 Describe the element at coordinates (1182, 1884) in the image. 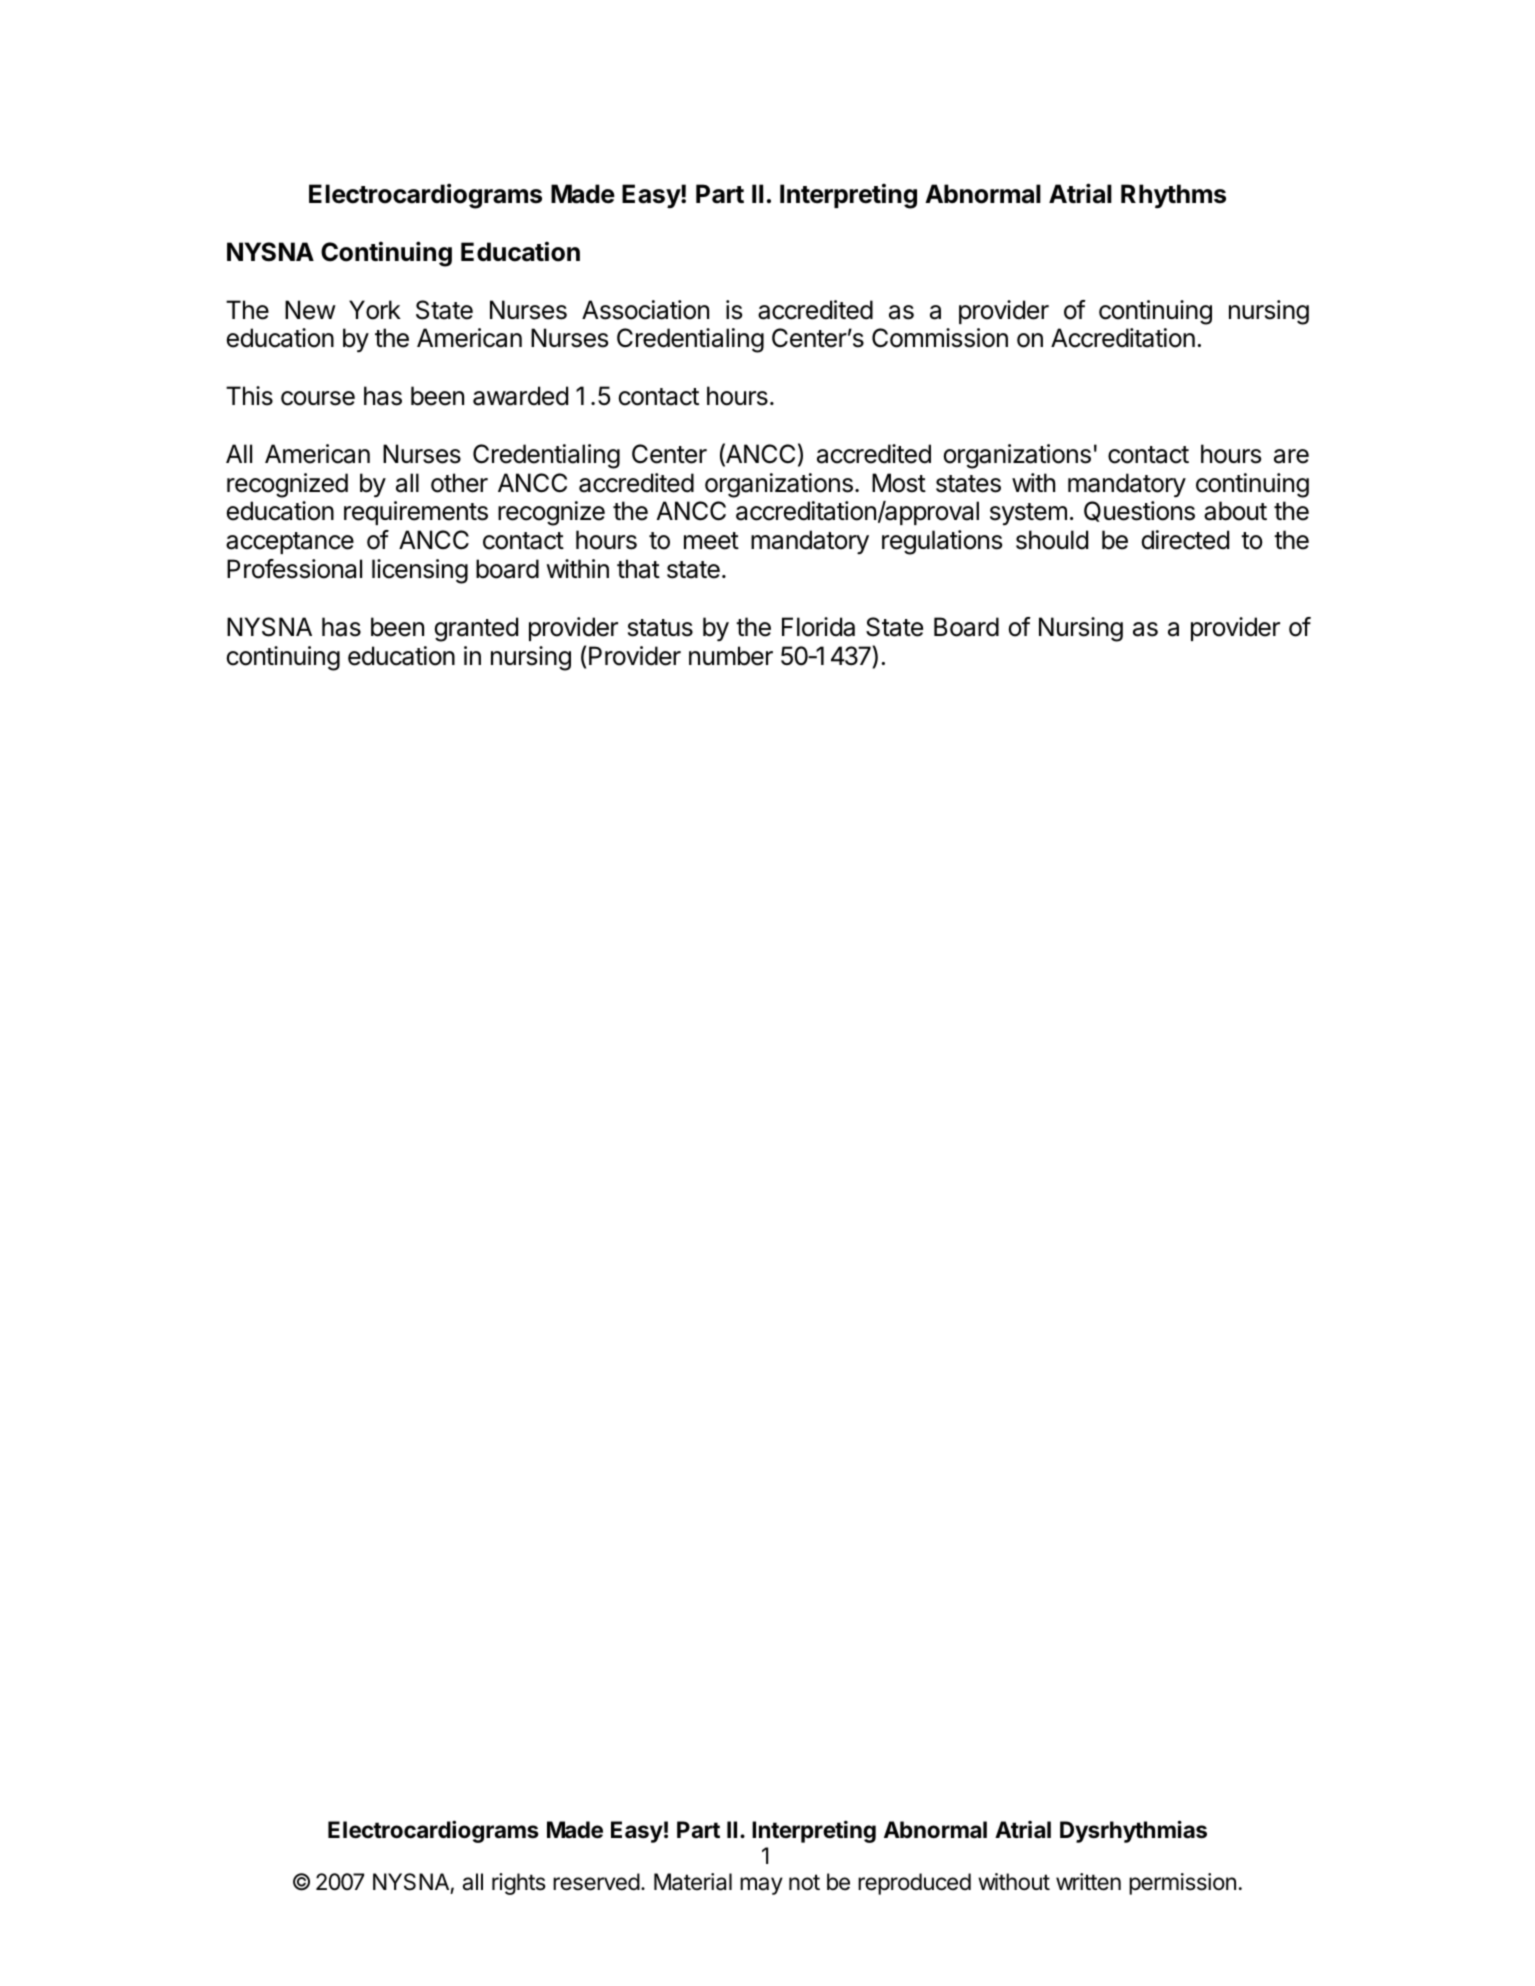

I see `permission` at that location.
